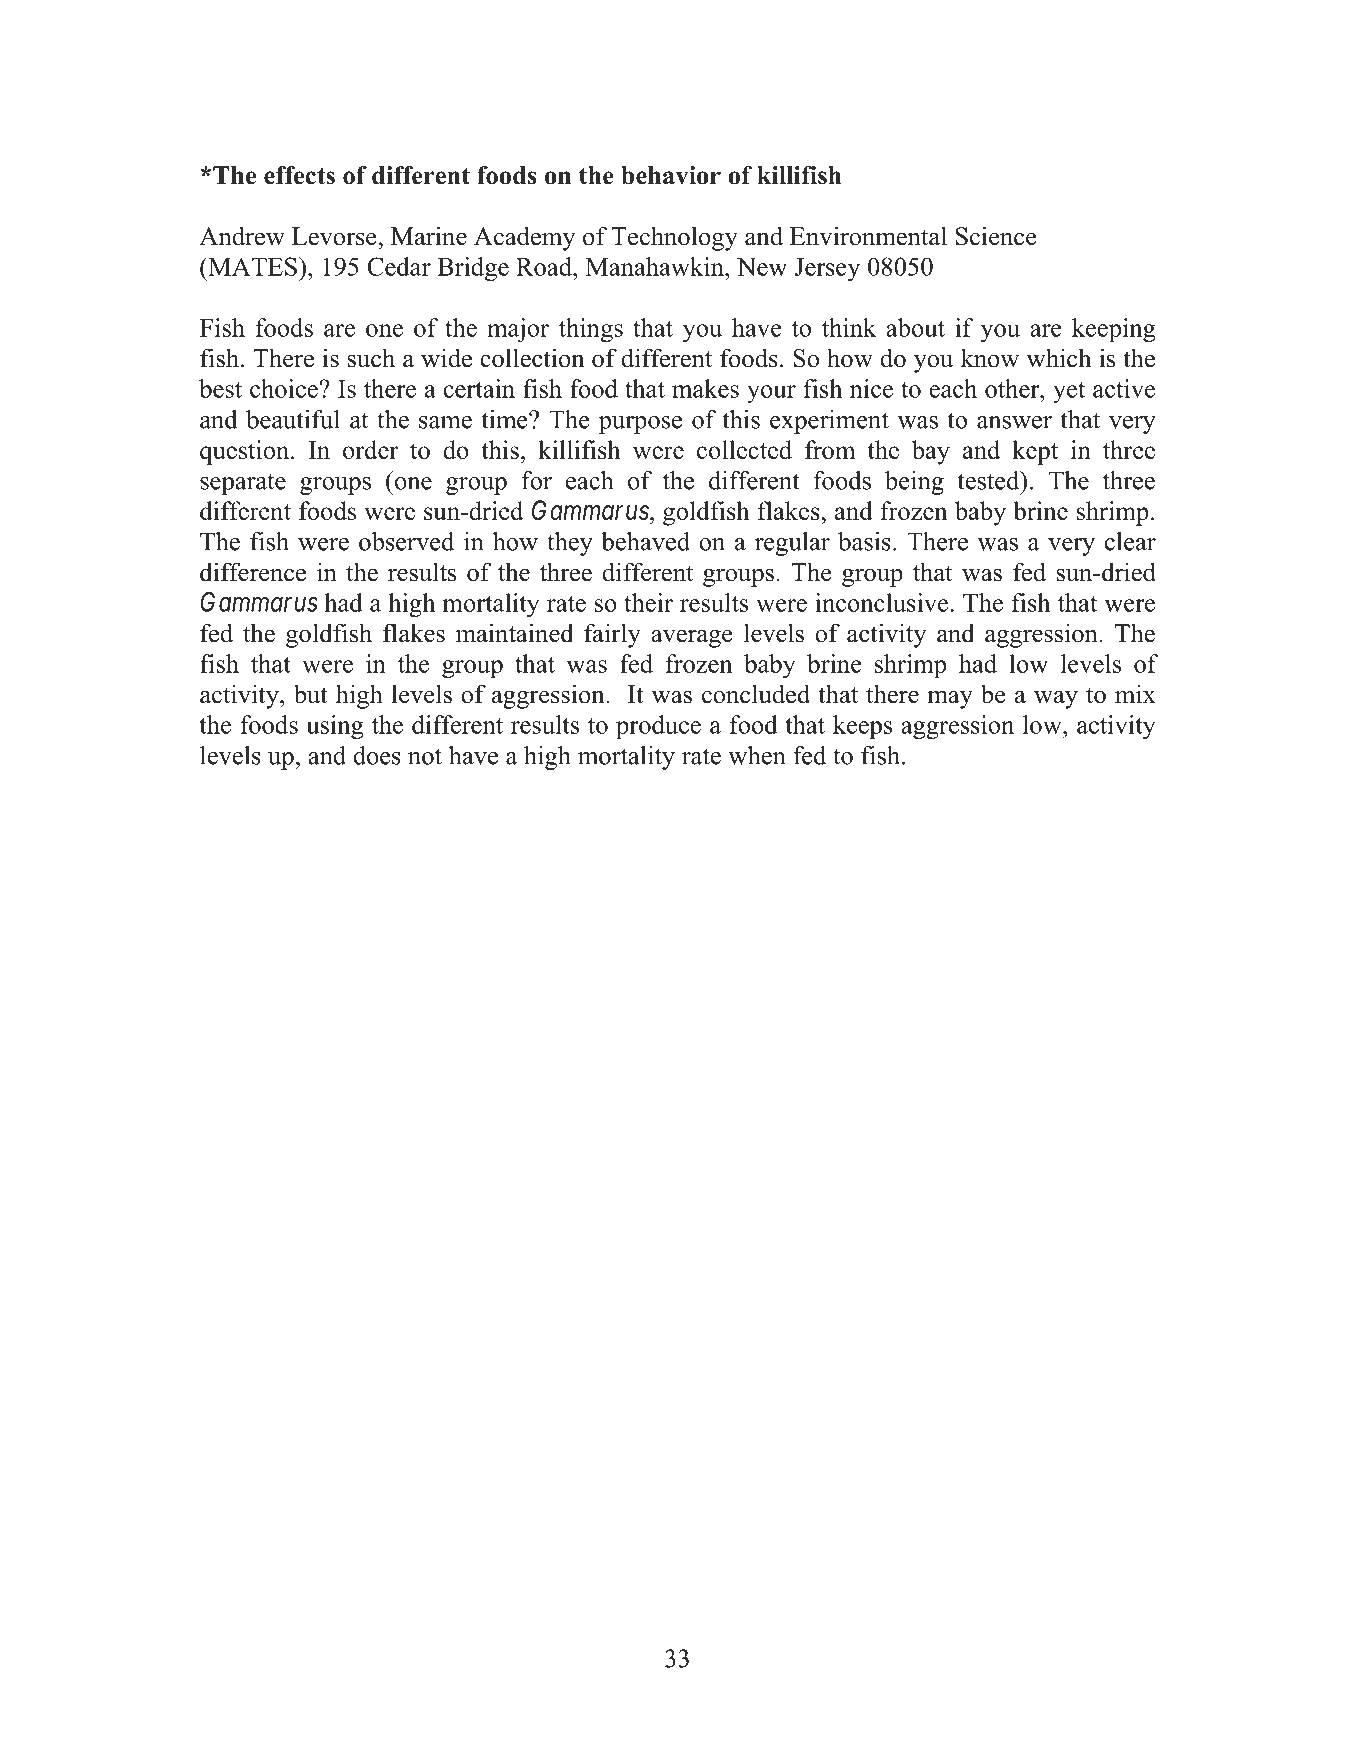  Describe the element at coordinates (671, 175) in the document. I see `behavior` at that location.
